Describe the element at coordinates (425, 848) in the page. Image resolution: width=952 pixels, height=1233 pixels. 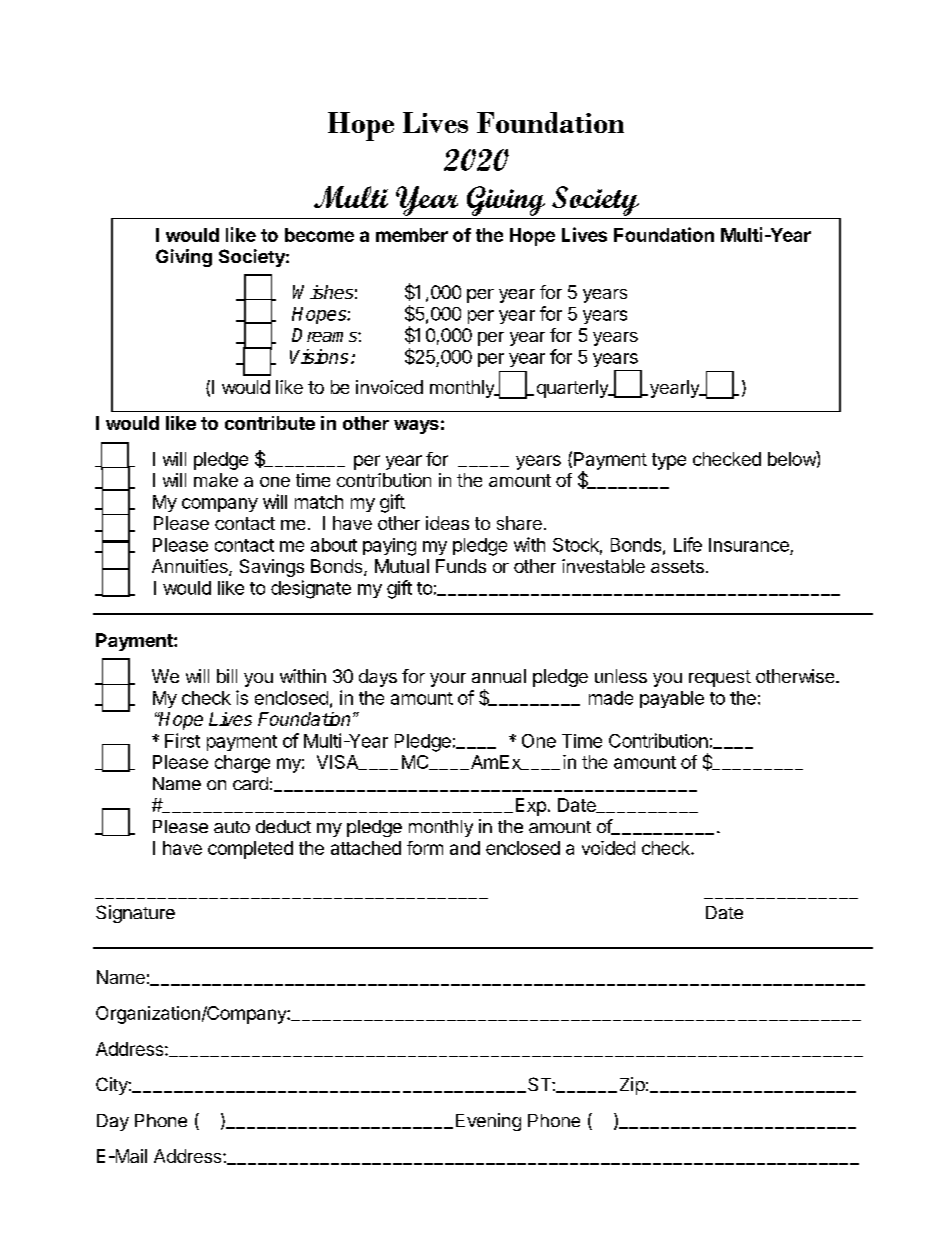
I see `form` at that location.
